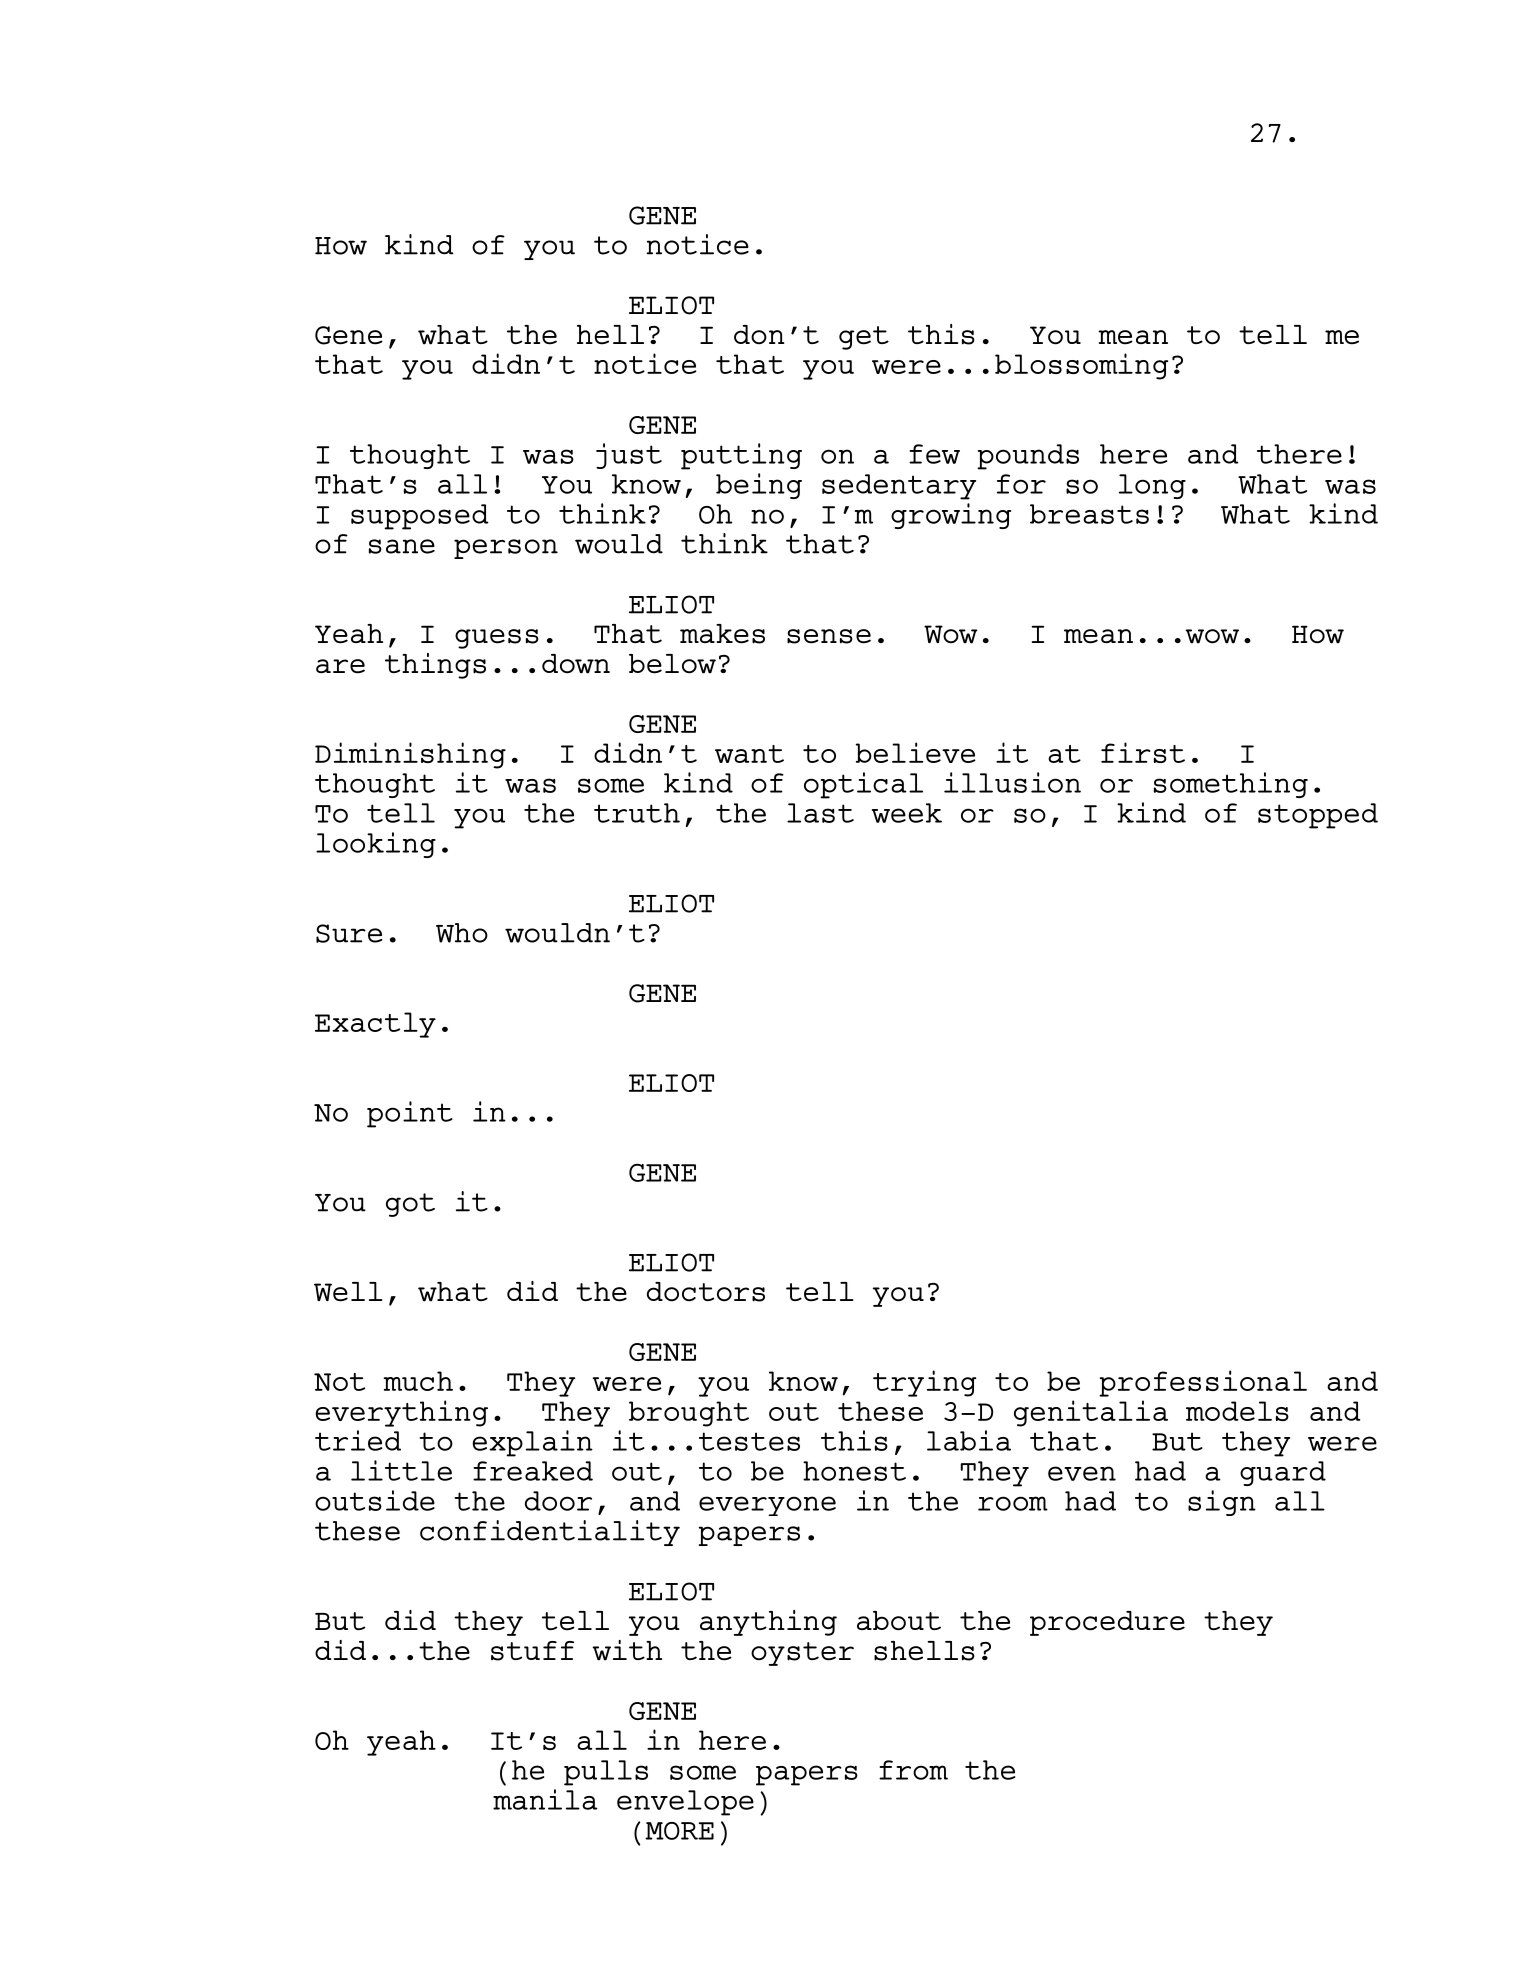 This screenshot has width=1525, height=1974. I want to click on sign, so click(1222, 1503).
